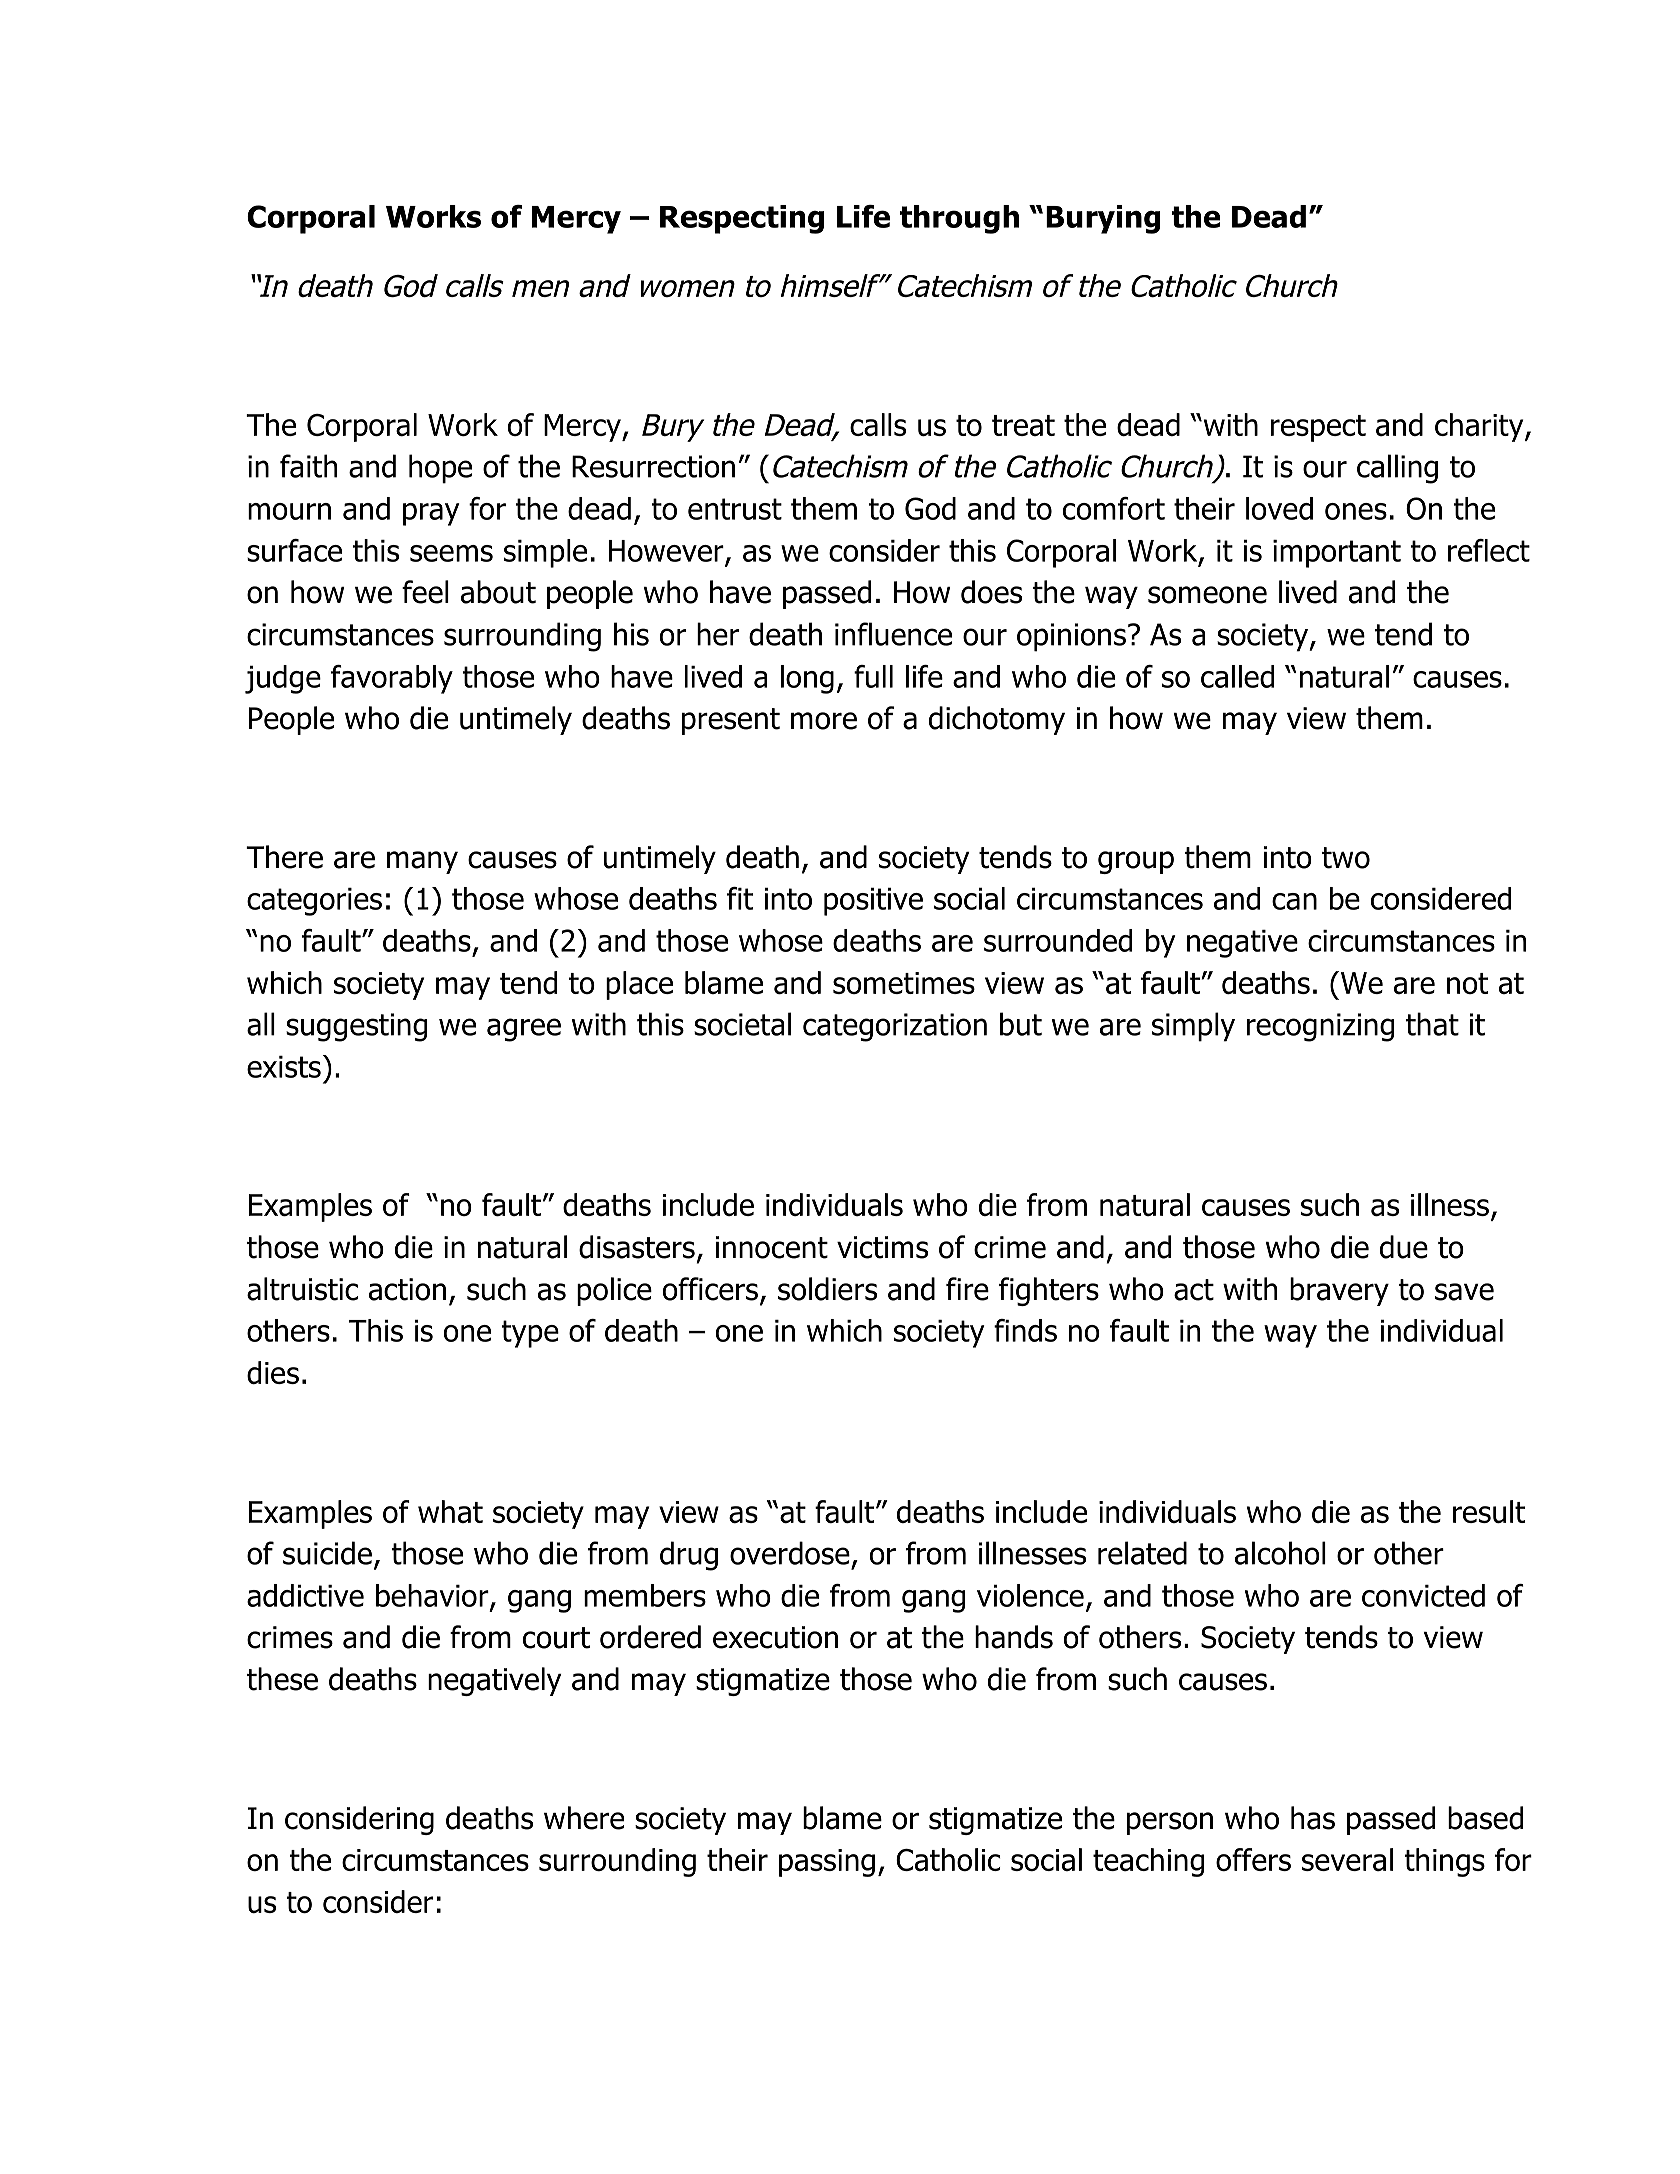 The height and width of the screenshot is (2174, 1680). Describe the element at coordinates (450, 1511) in the screenshot. I see `what` at that location.
